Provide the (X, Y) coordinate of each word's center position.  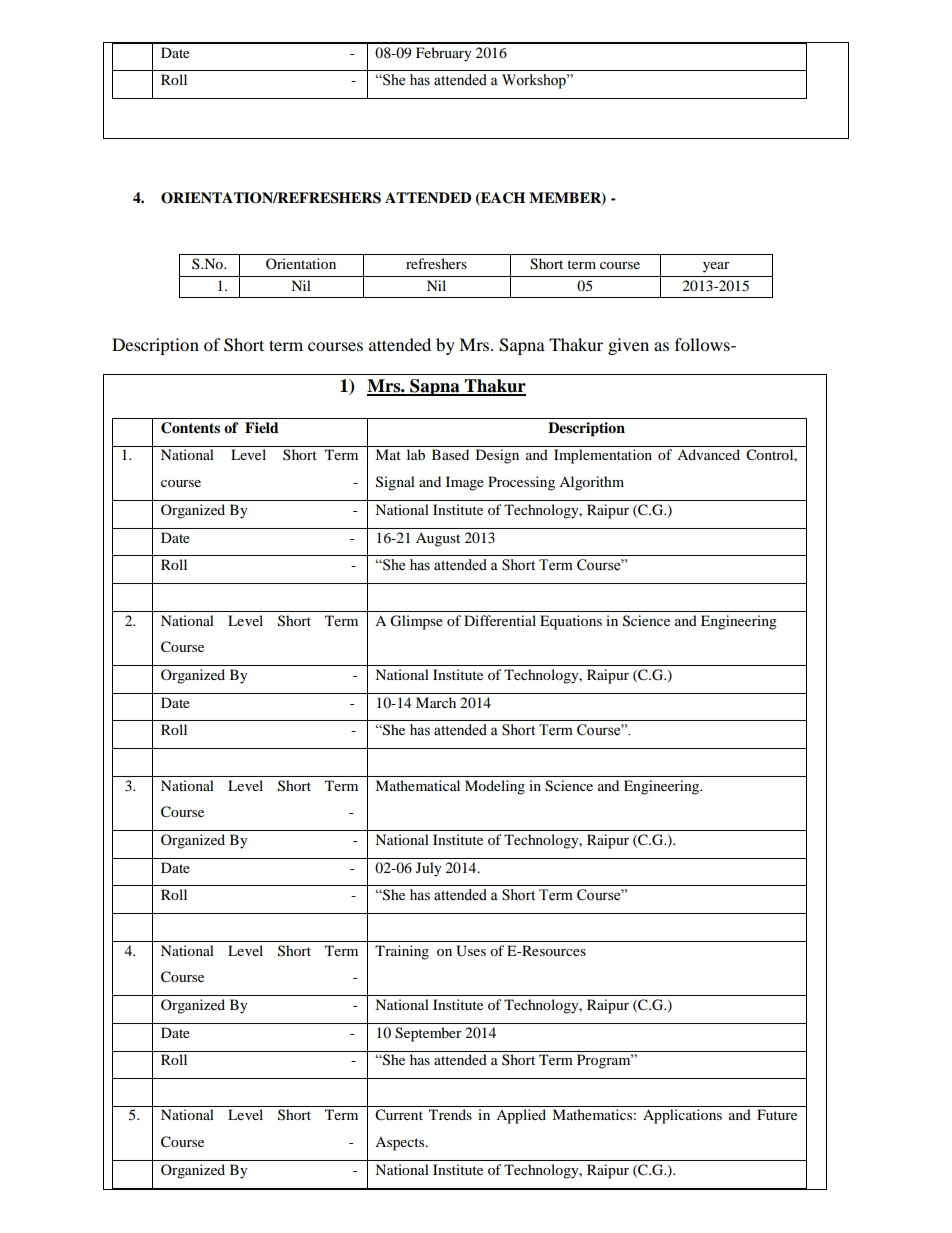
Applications (682, 1116)
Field (262, 428)
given (628, 346)
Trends (450, 1114)
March (436, 702)
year (716, 267)
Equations (571, 622)
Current (399, 1115)
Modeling (495, 787)
